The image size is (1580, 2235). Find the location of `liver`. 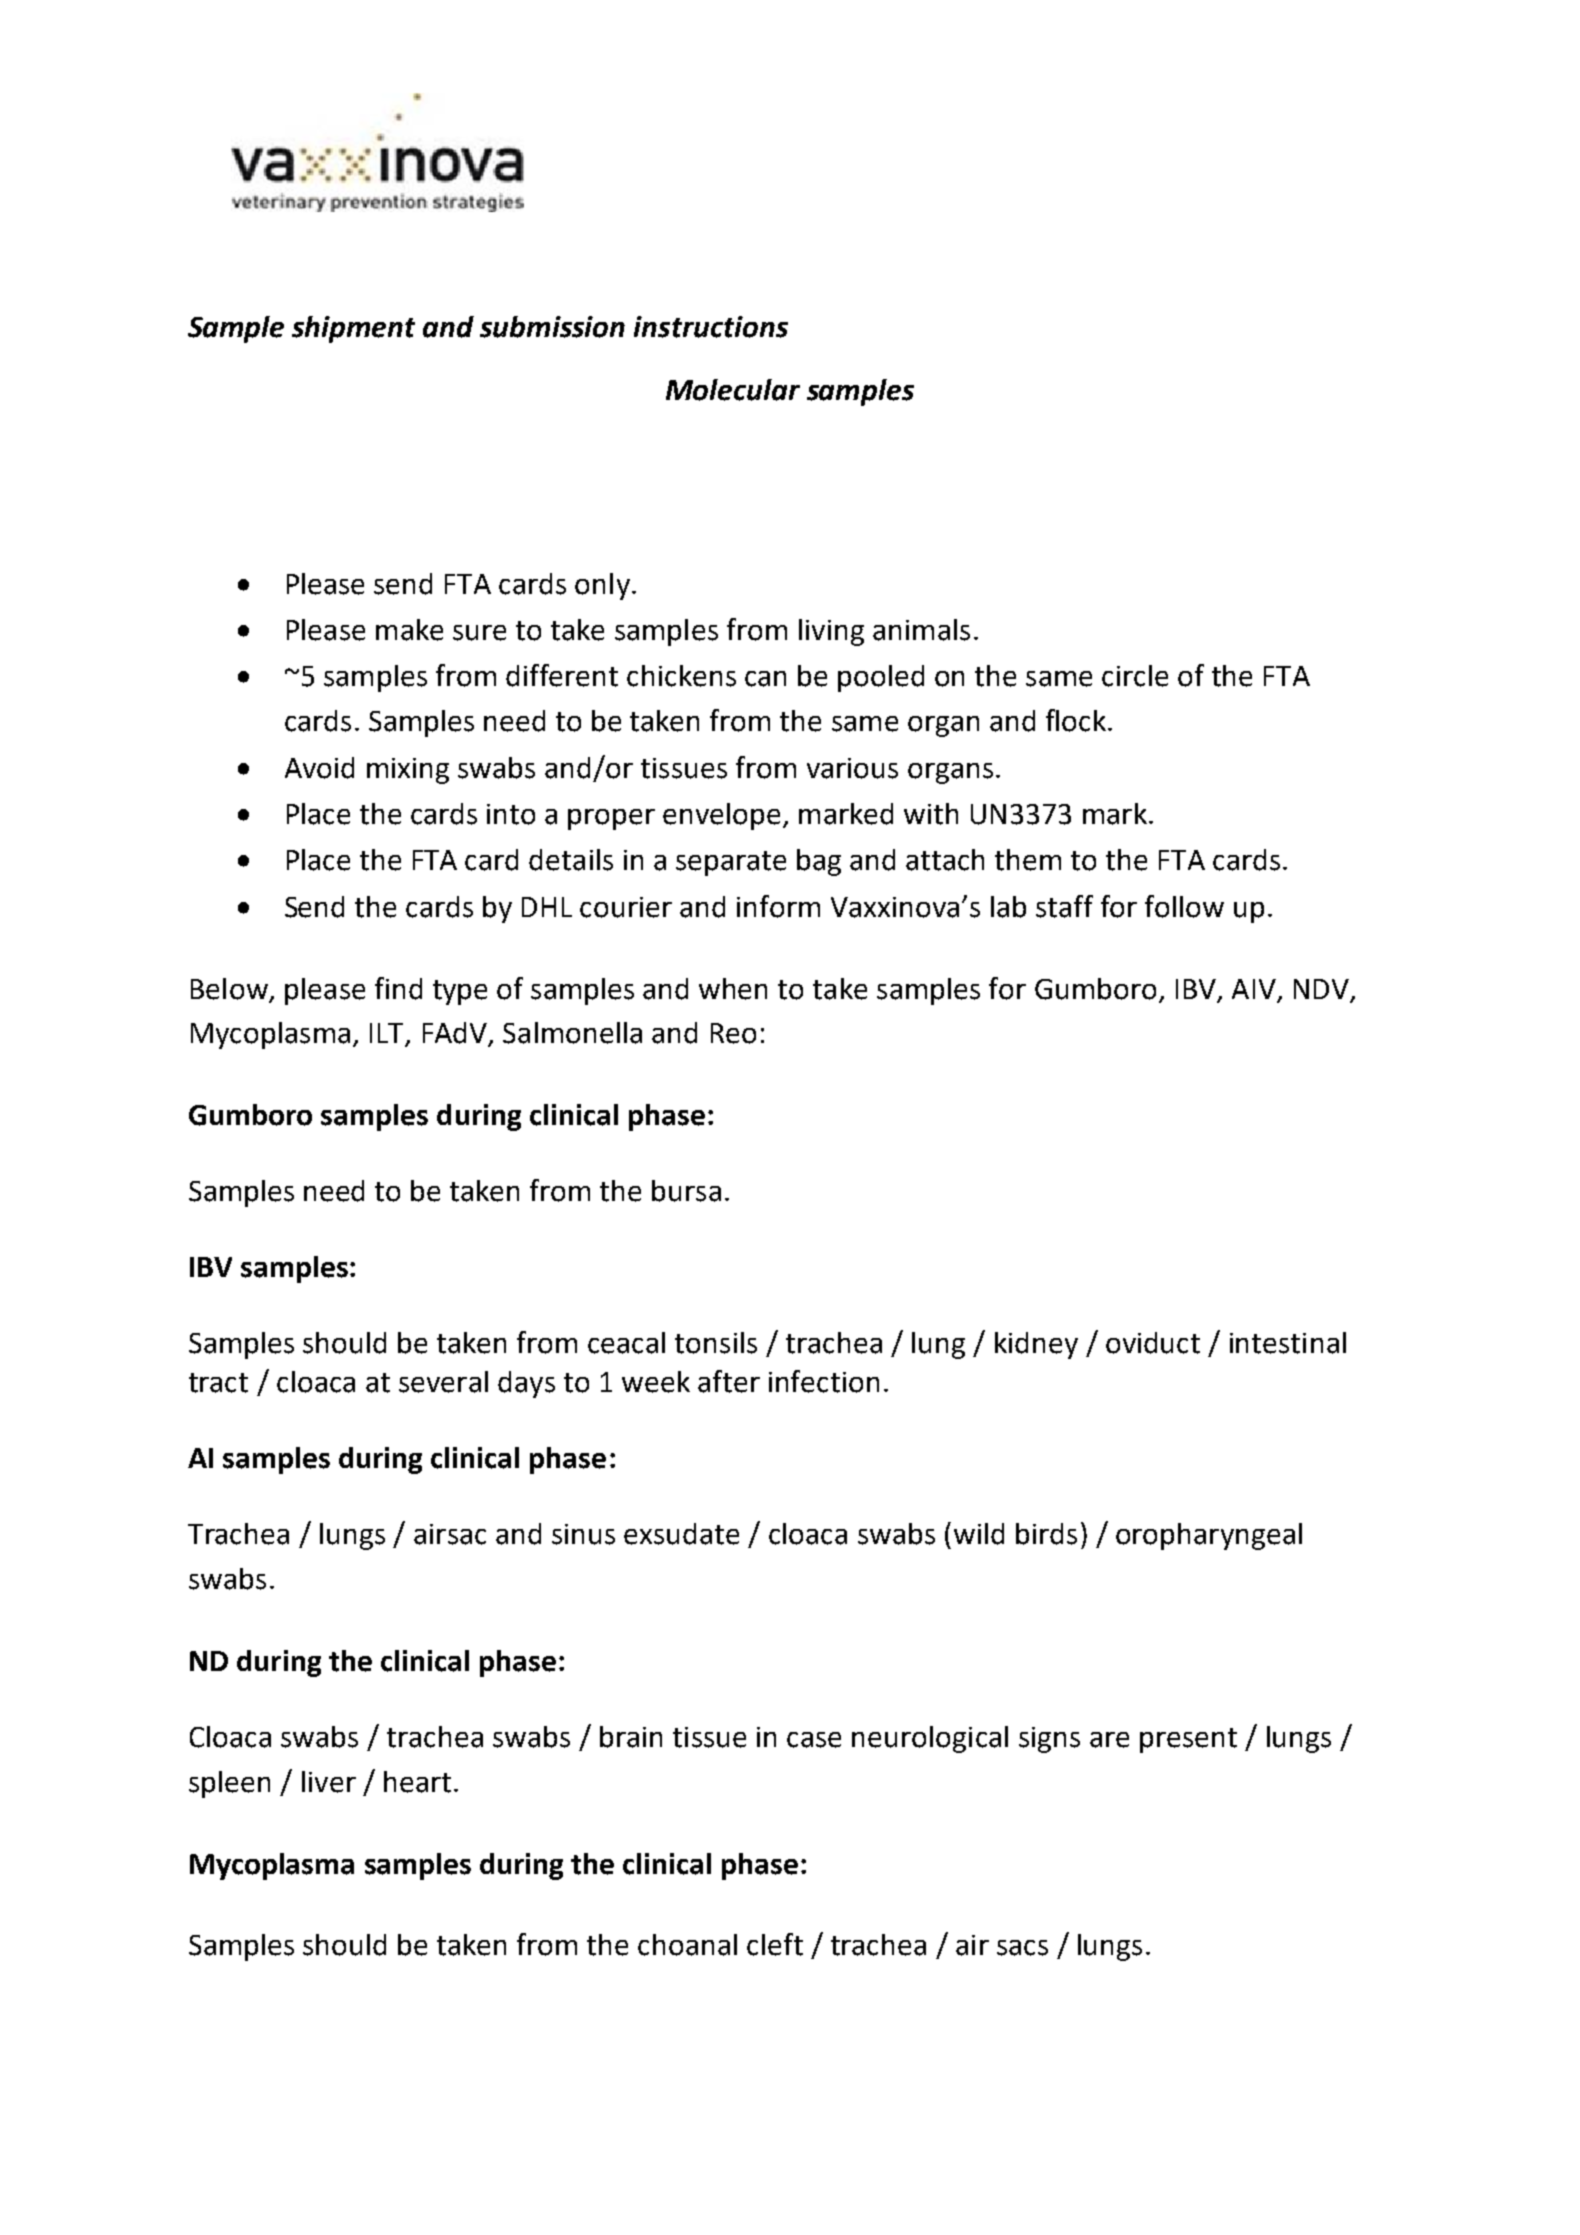

liver is located at coordinates (329, 1782).
